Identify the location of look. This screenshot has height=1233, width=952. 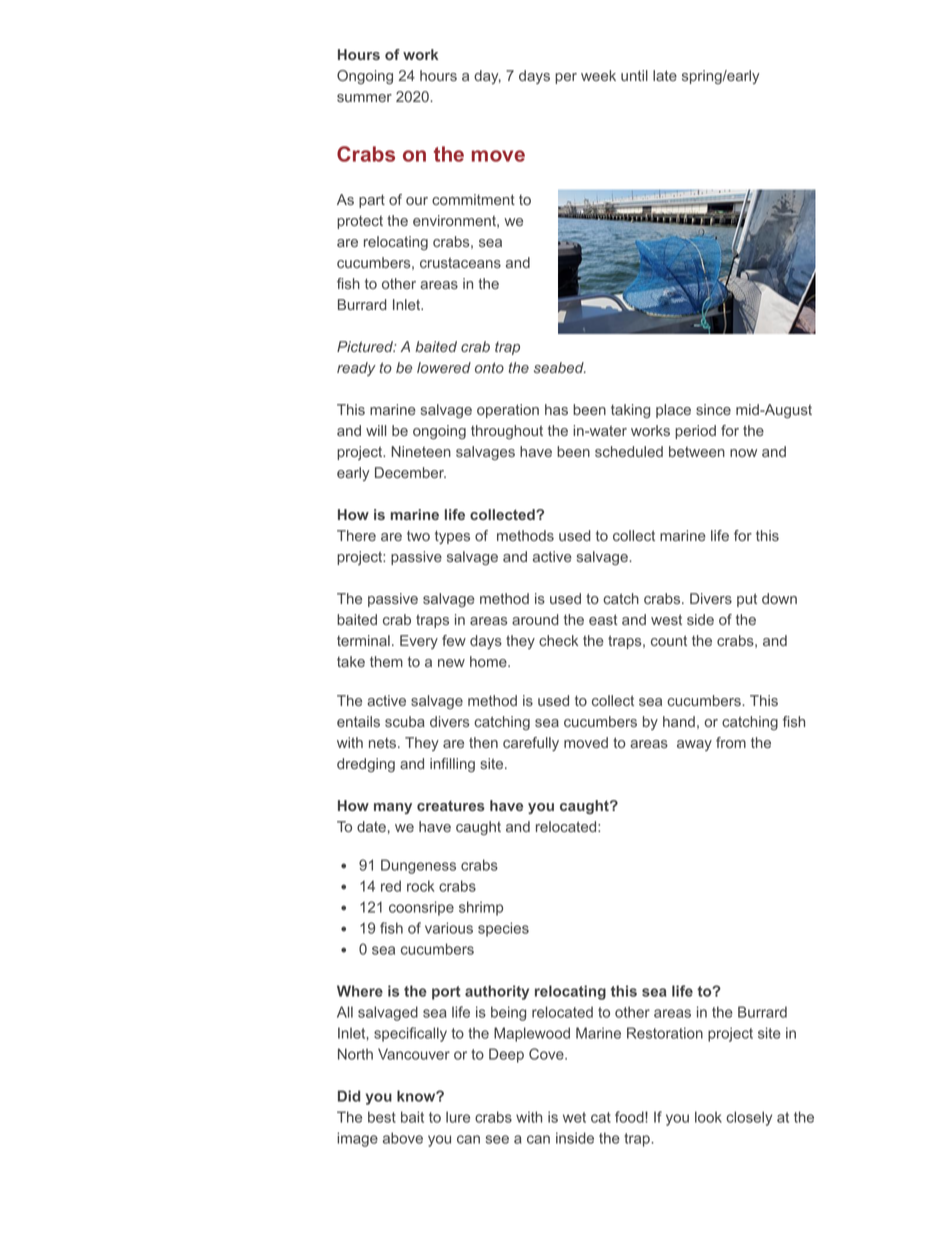
(708, 1117).
